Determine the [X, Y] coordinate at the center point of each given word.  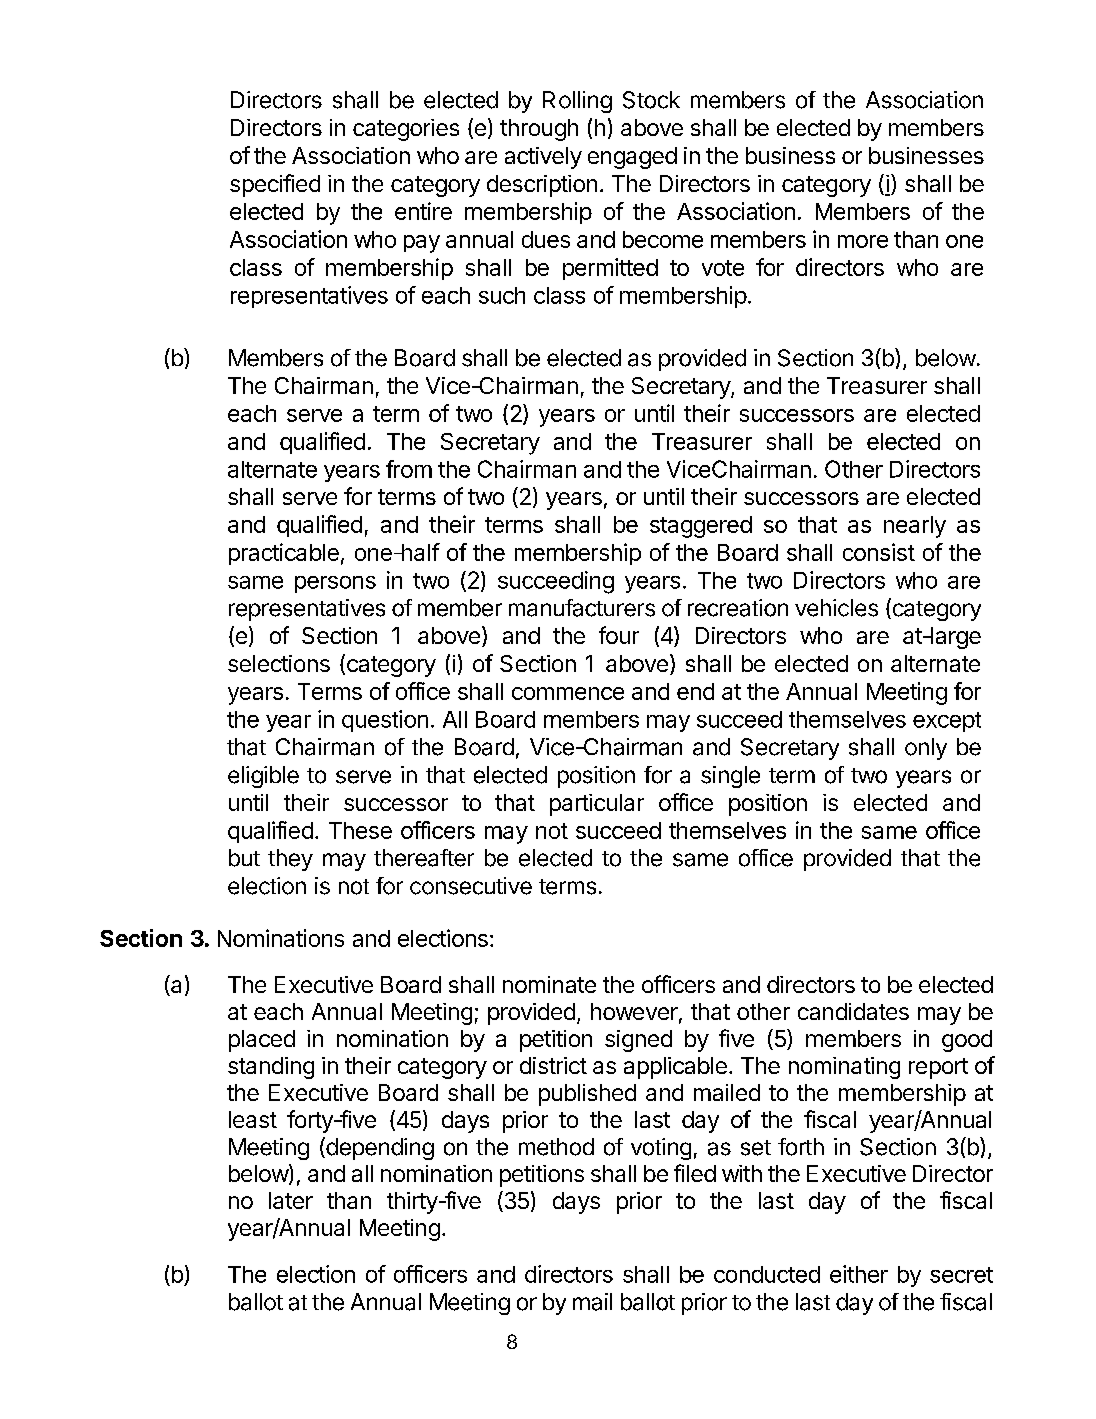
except [947, 722]
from [409, 469]
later [291, 1200]
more [863, 241]
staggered [701, 527]
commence [568, 693]
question [385, 721]
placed [262, 1041]
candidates [853, 1011]
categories [406, 130]
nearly [915, 527]
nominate [549, 984]
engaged [632, 158]
